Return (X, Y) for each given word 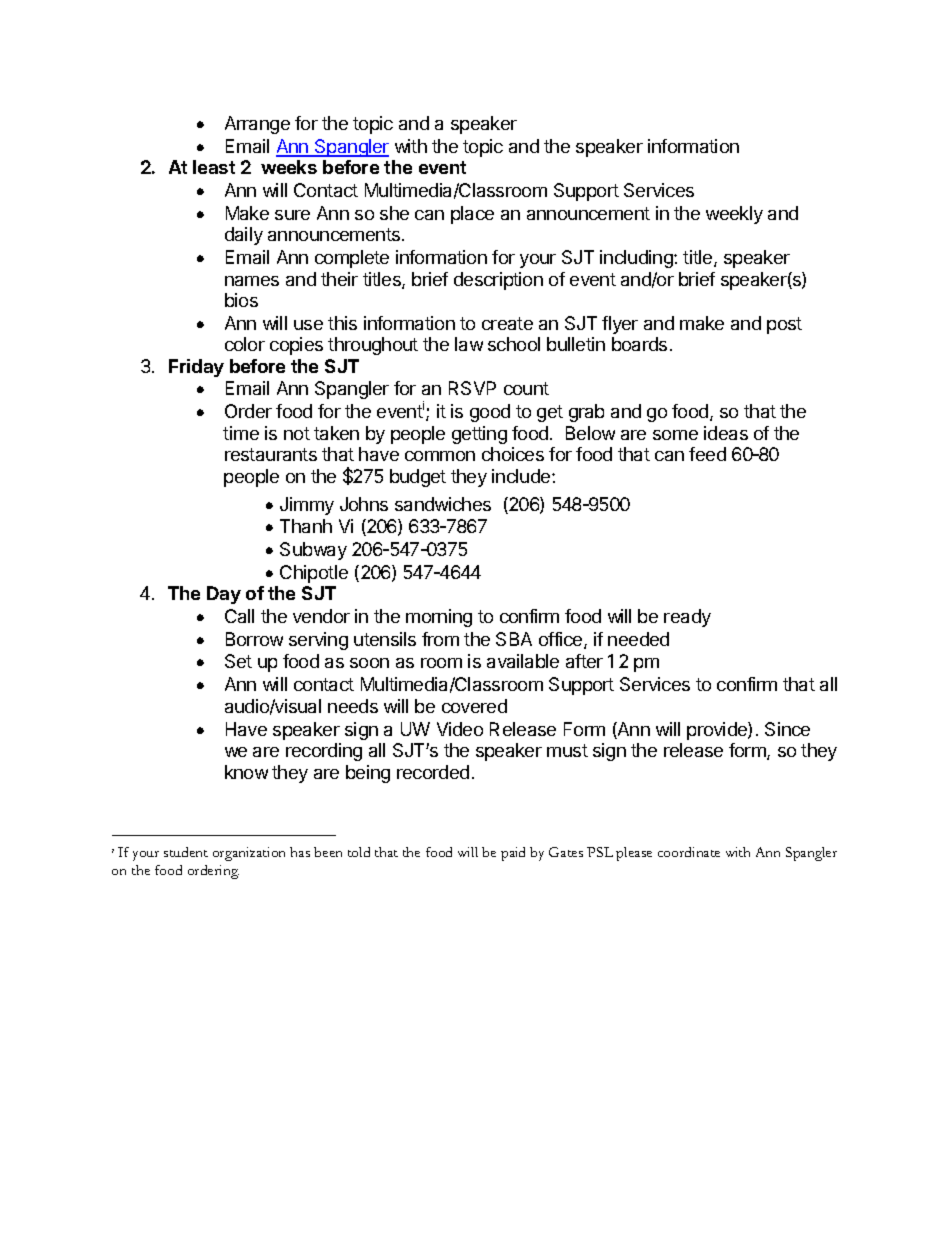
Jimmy (307, 506)
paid (513, 854)
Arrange (257, 125)
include (522, 476)
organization (249, 854)
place (472, 215)
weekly (734, 215)
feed (707, 454)
